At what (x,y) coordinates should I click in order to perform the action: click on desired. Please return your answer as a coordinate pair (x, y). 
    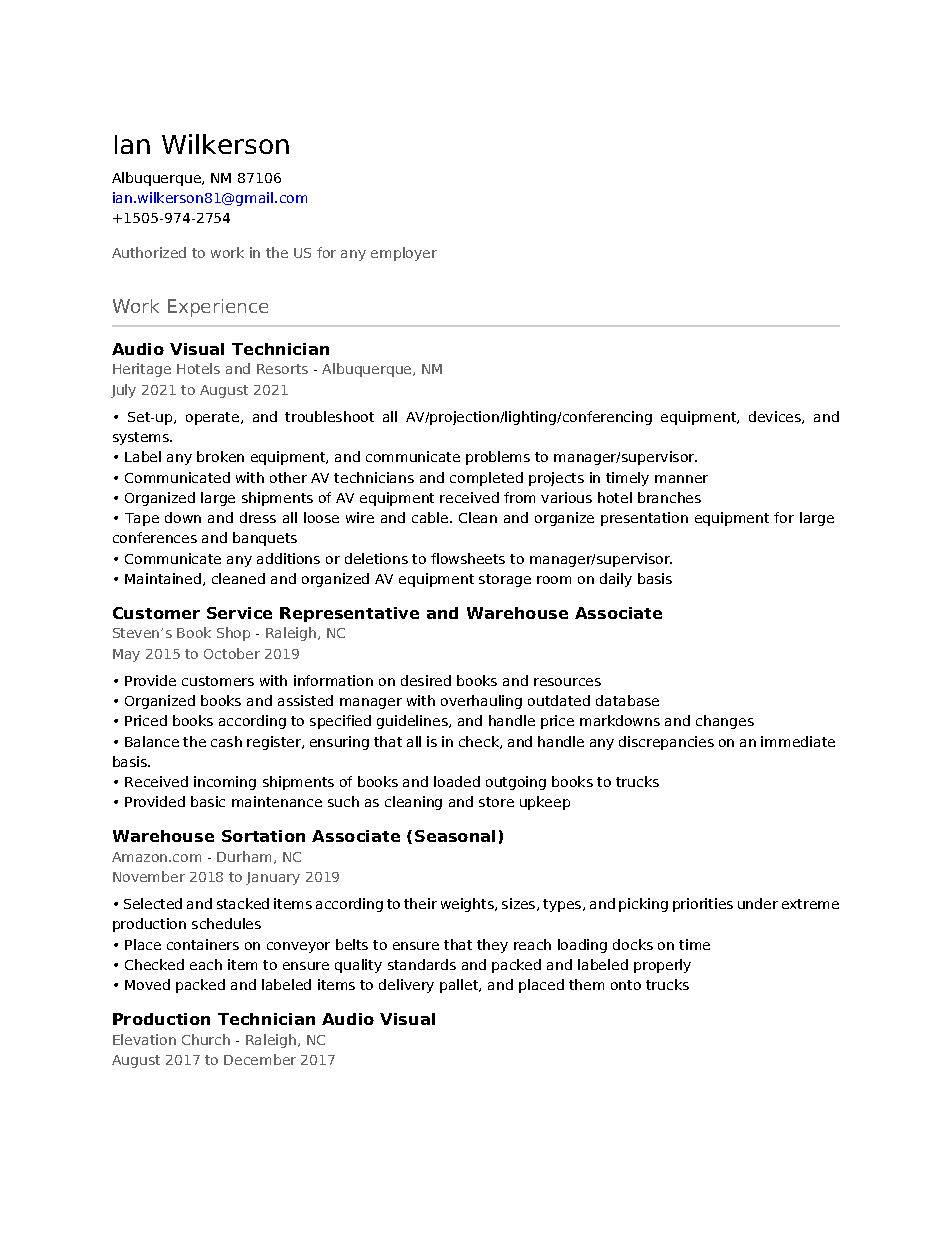
    Looking at the image, I should click on (426, 680).
